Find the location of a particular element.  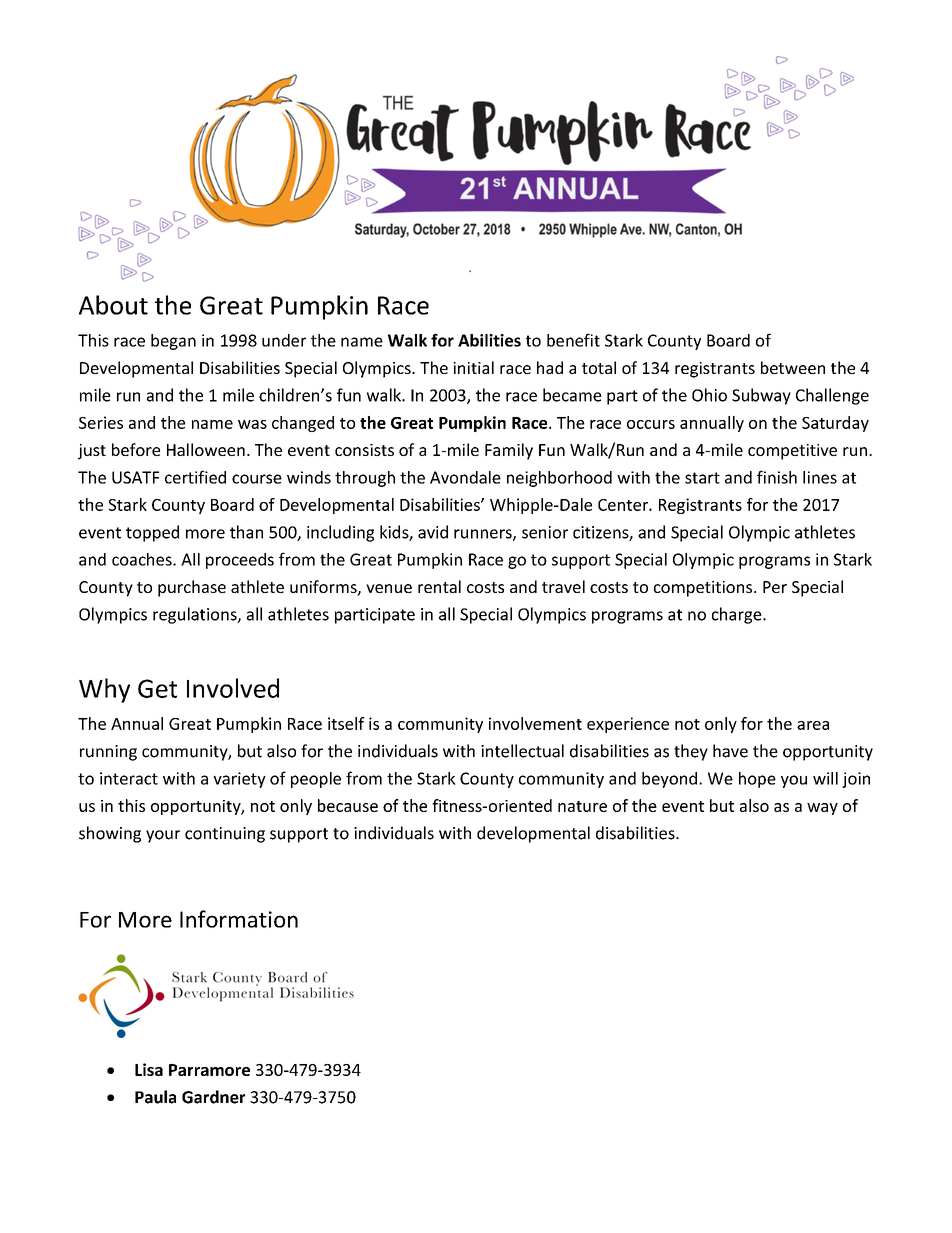

nature is located at coordinates (582, 806).
